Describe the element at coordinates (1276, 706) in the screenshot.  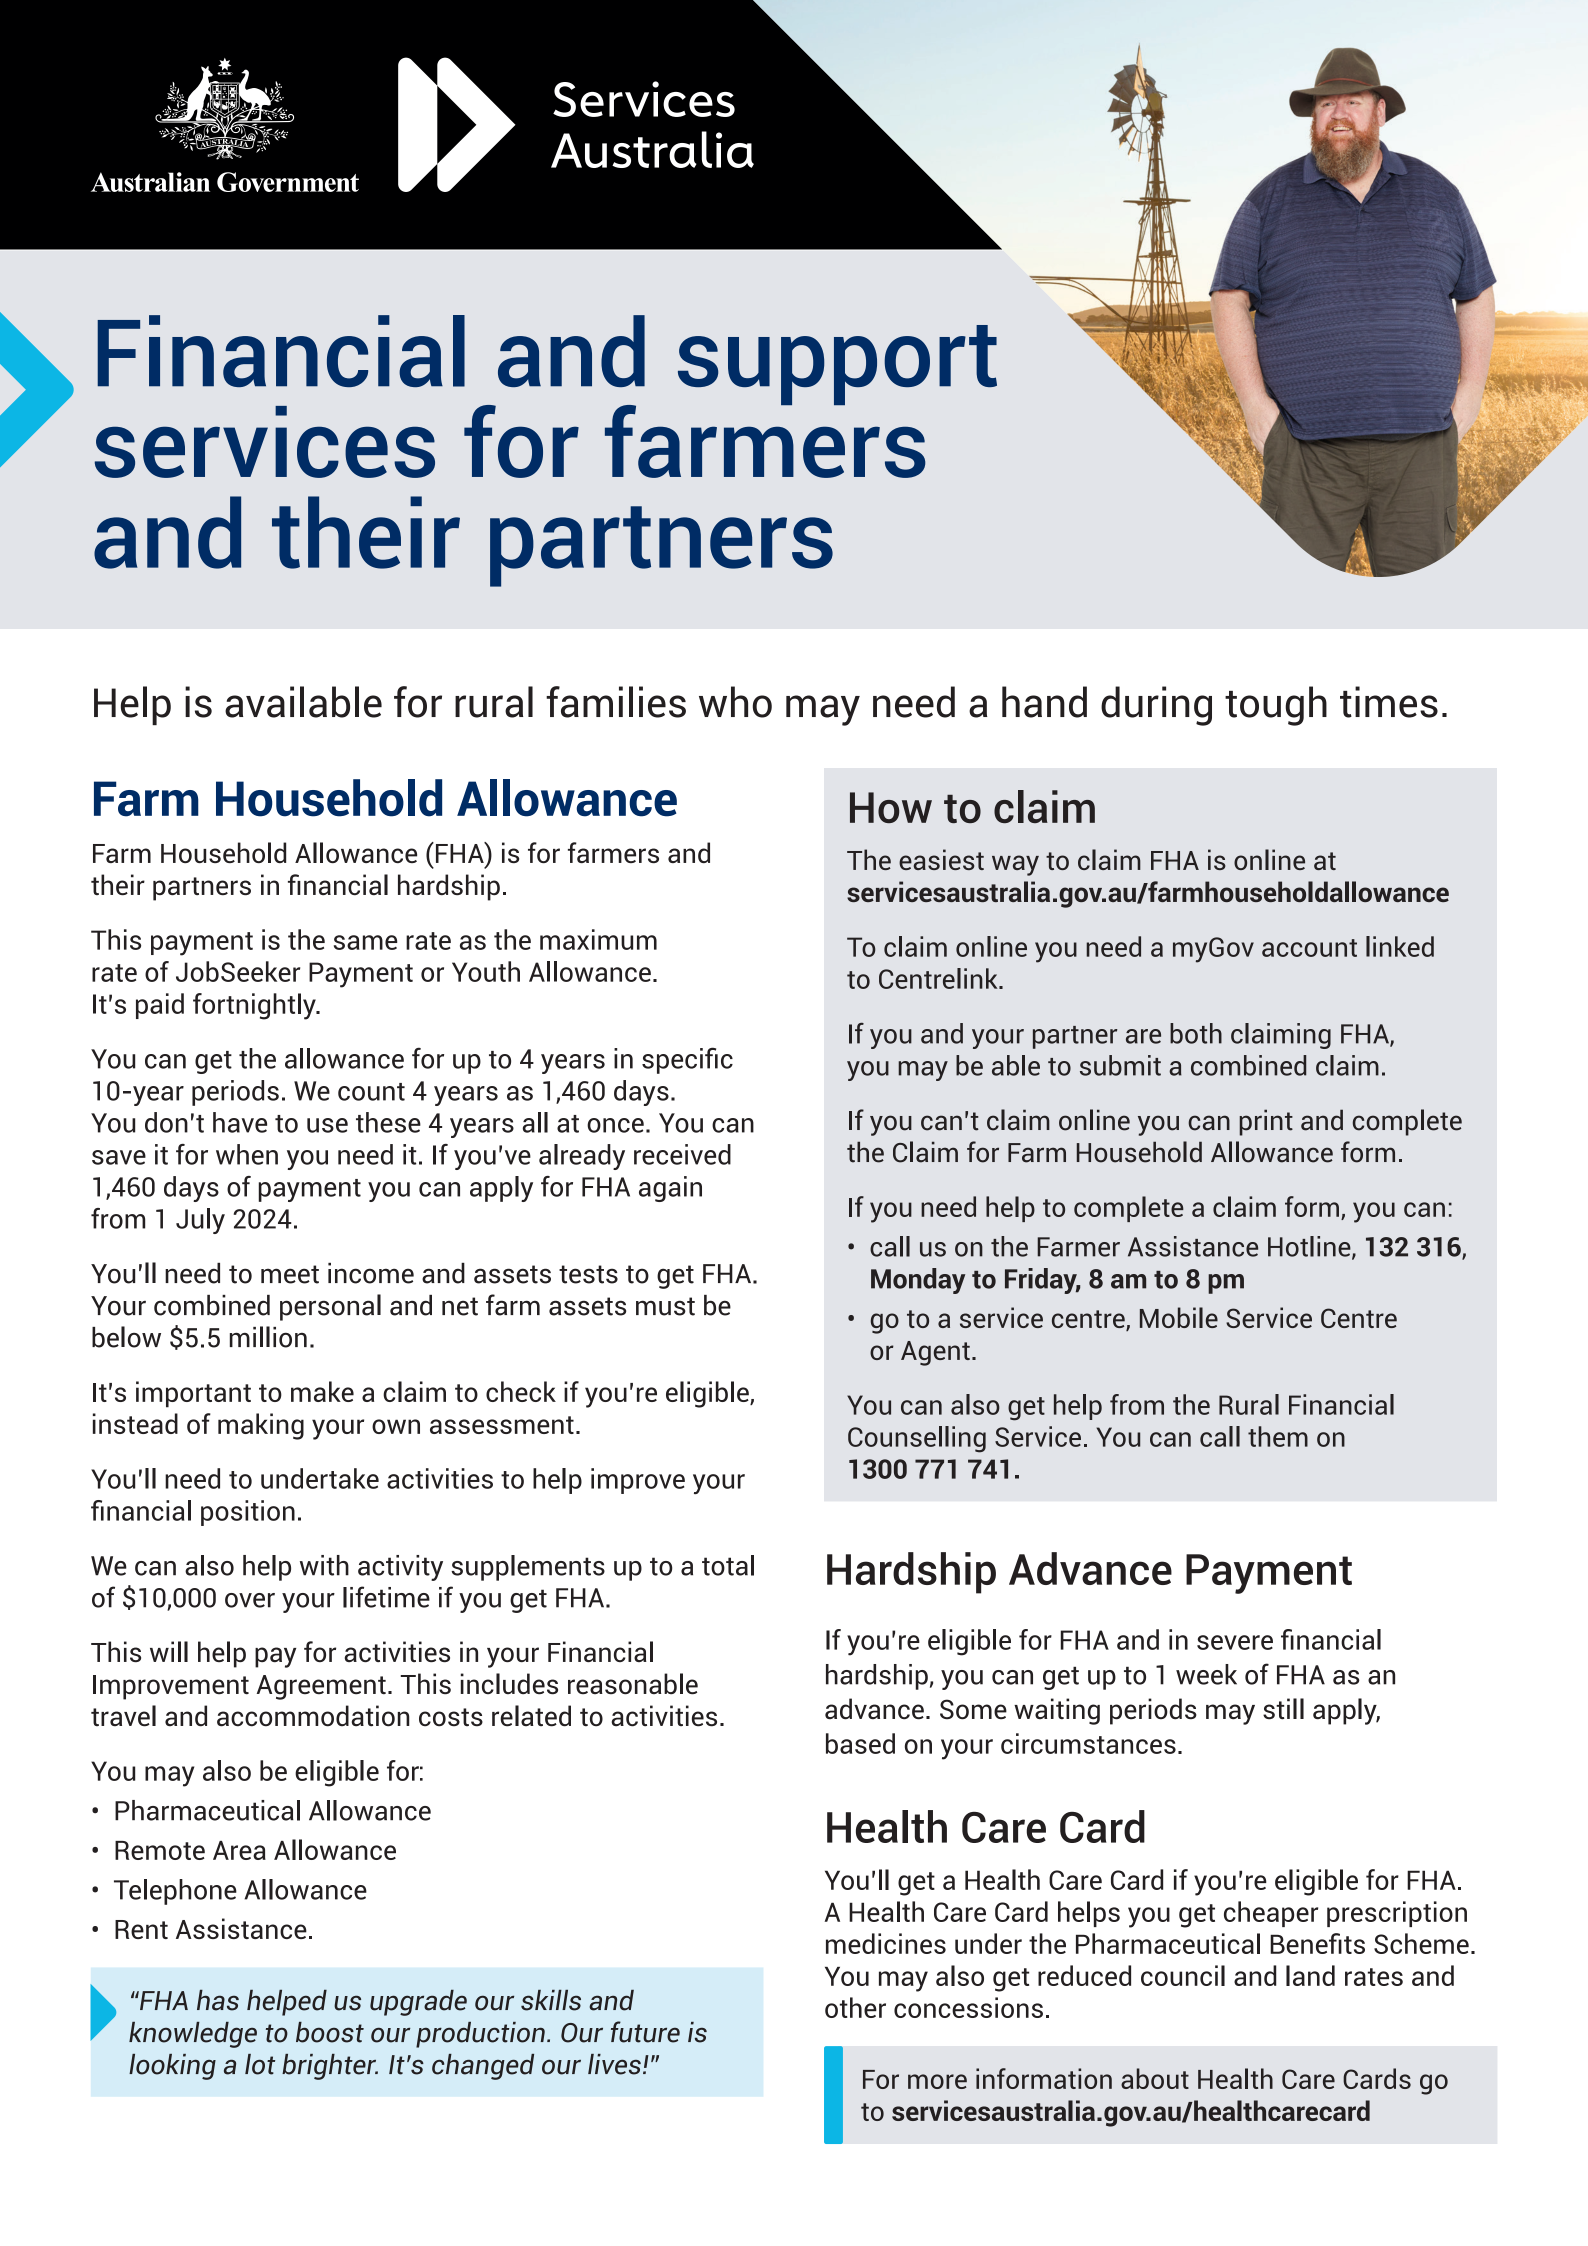
I see `tough` at that location.
